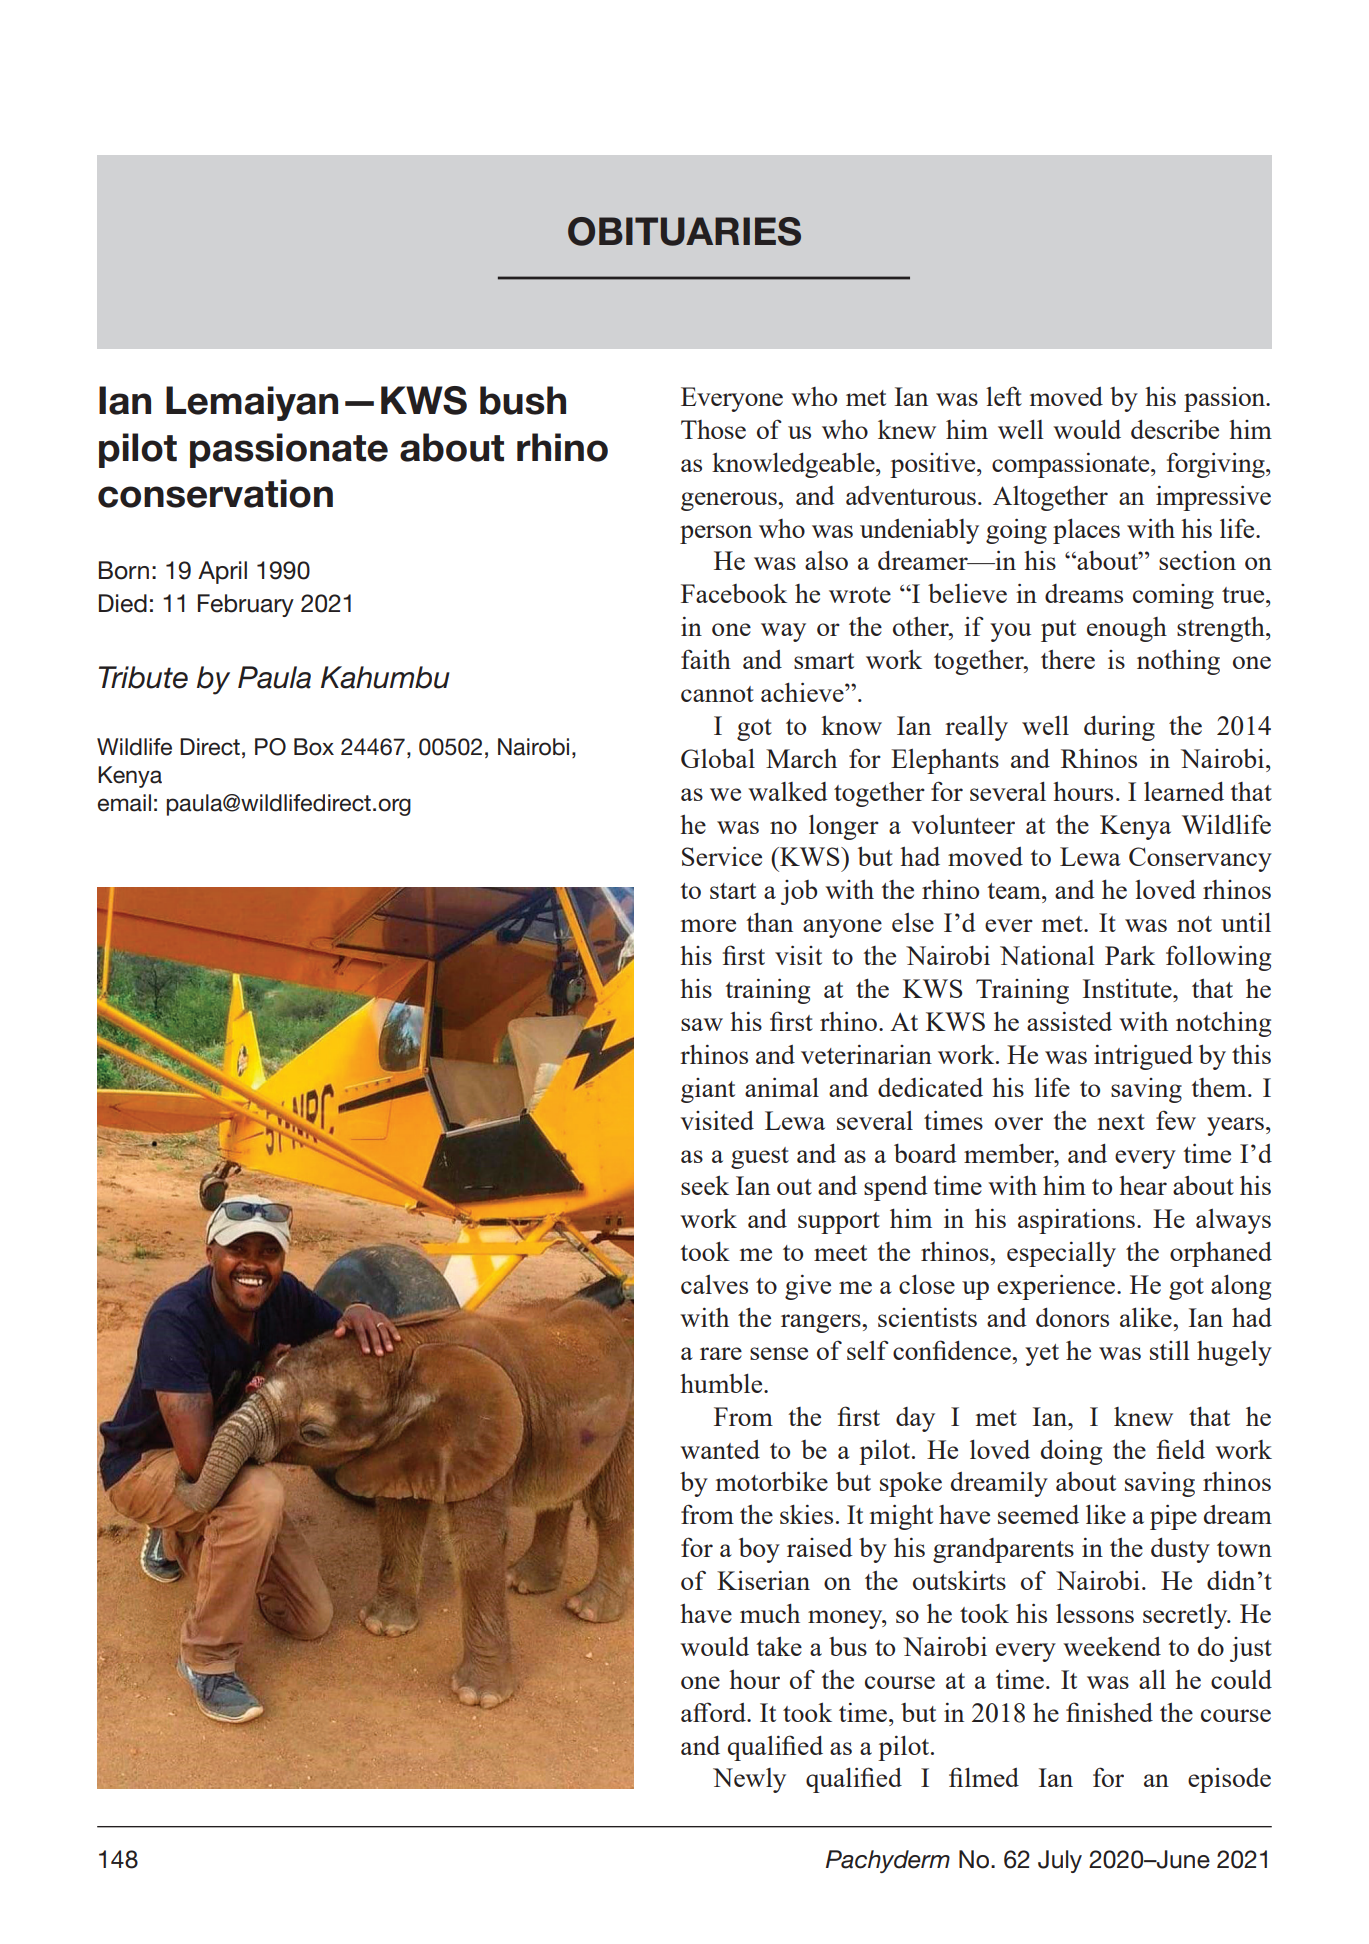 The image size is (1369, 1944). I want to click on Newly, so click(749, 1780).
